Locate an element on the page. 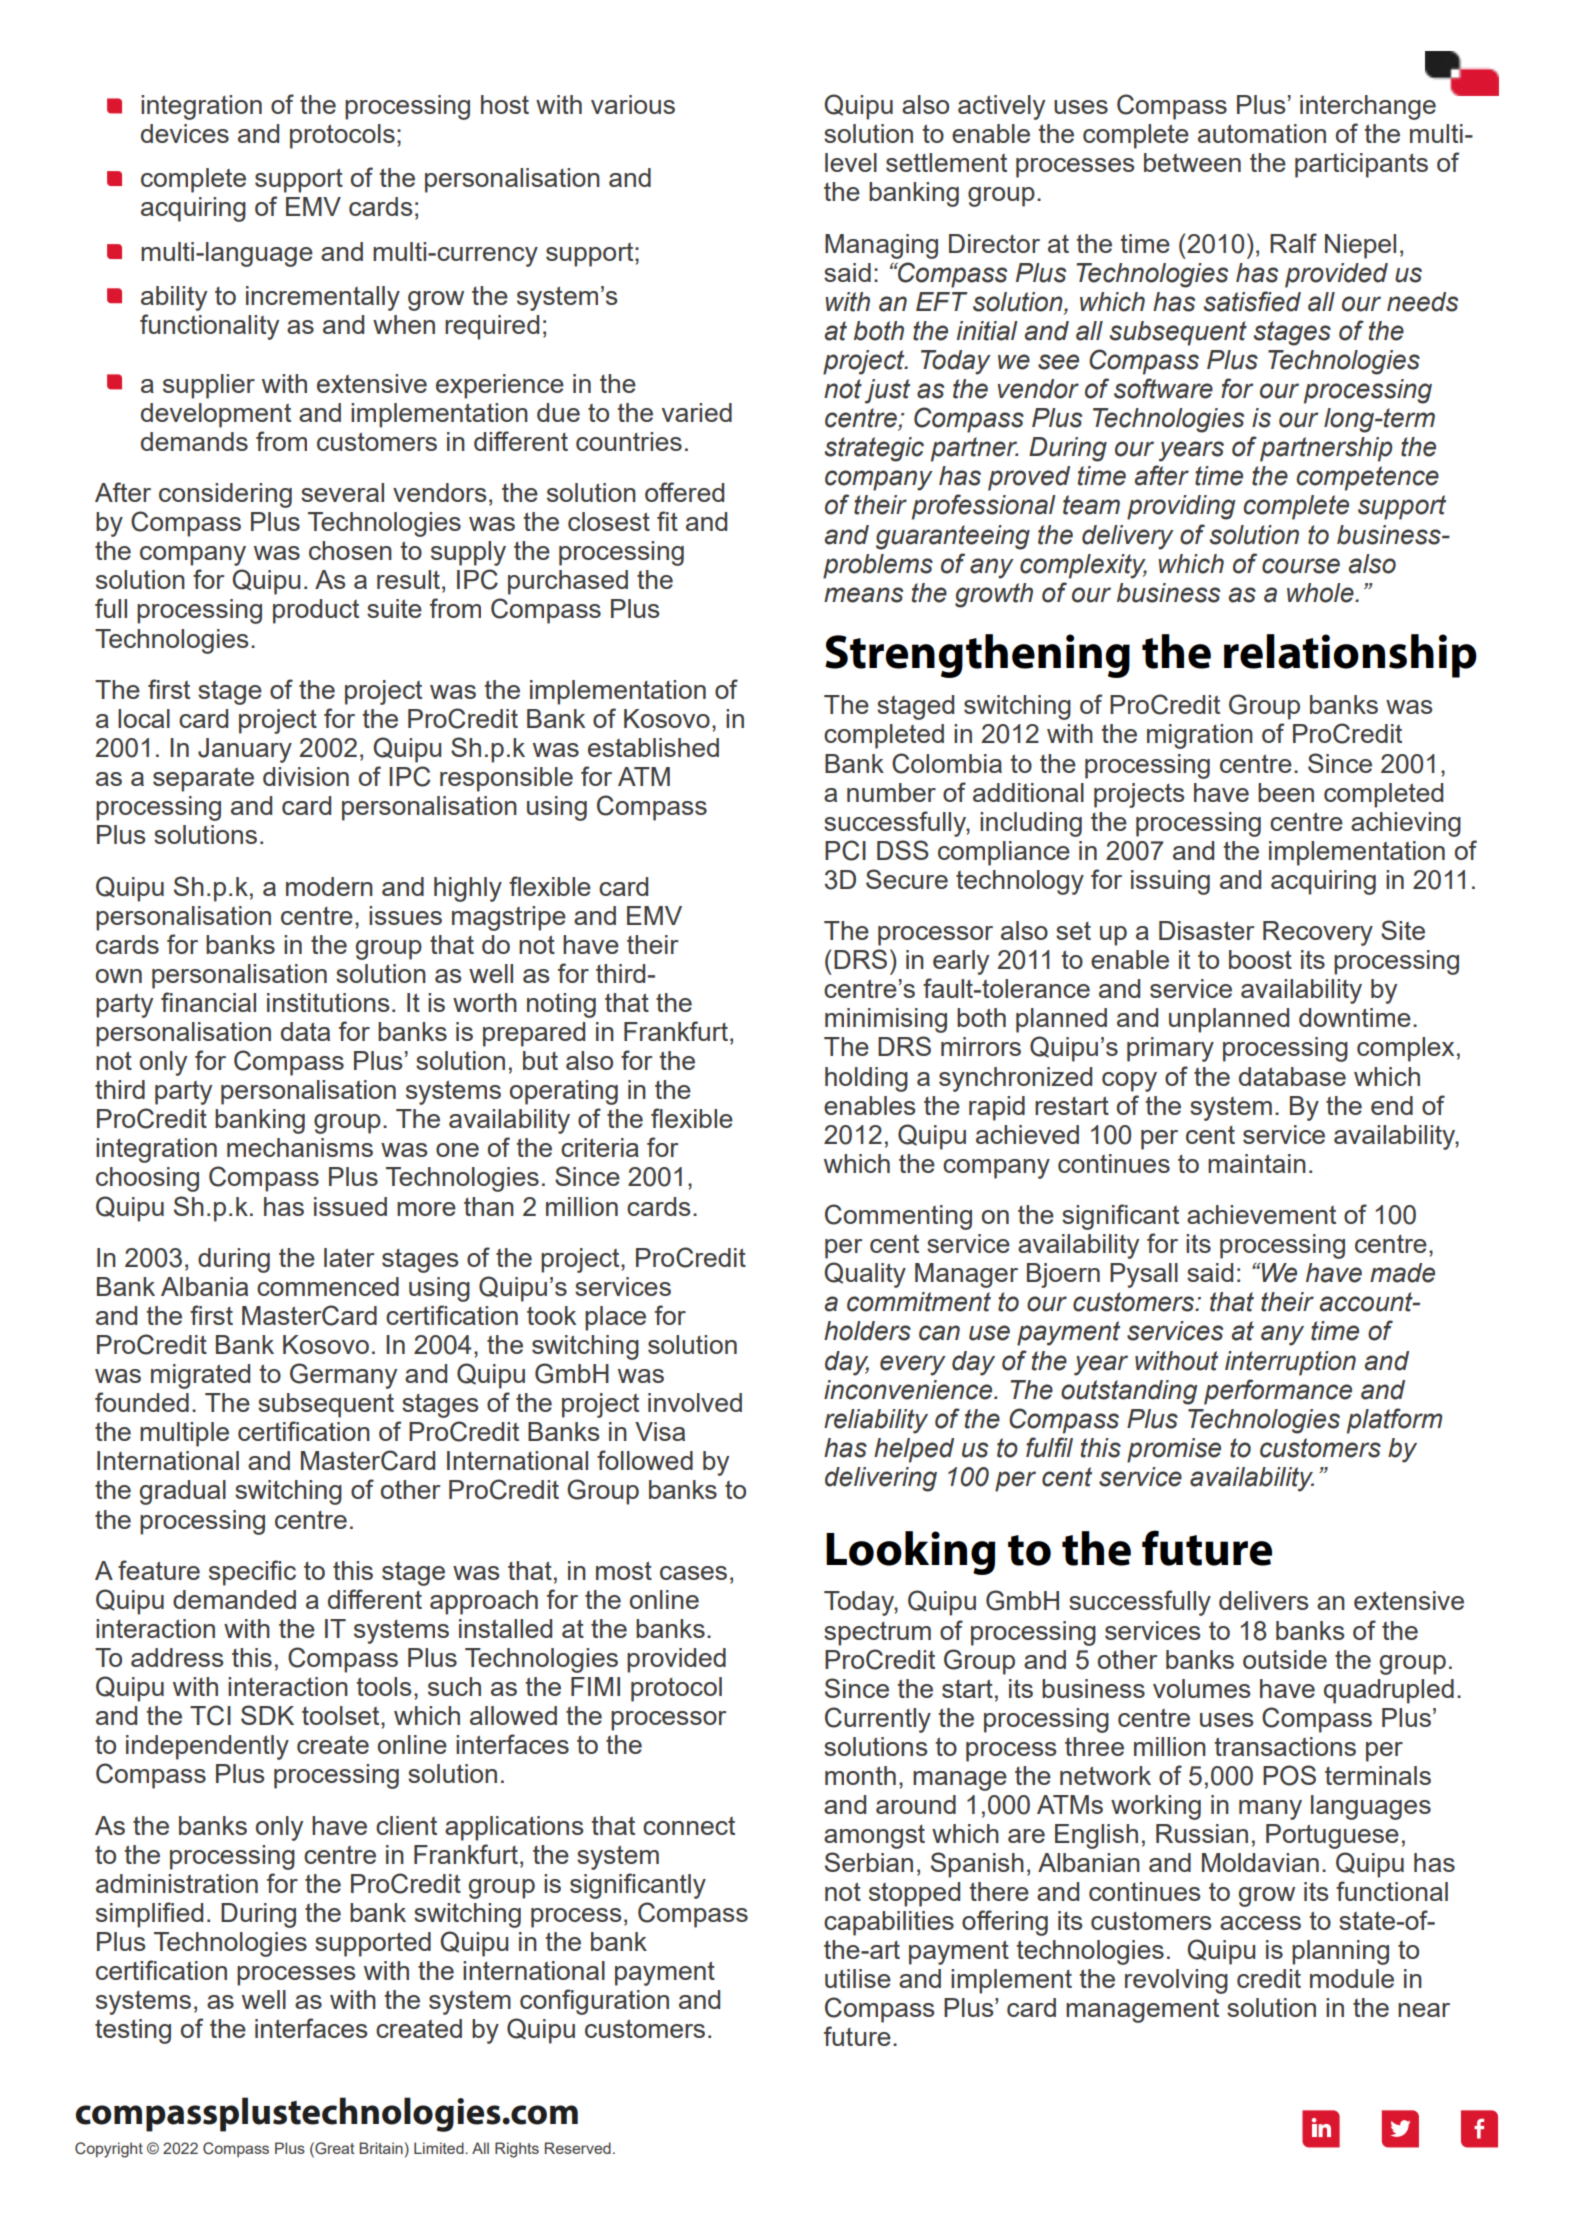 The width and height of the image is (1573, 2224). demanded is located at coordinates (234, 1599).
